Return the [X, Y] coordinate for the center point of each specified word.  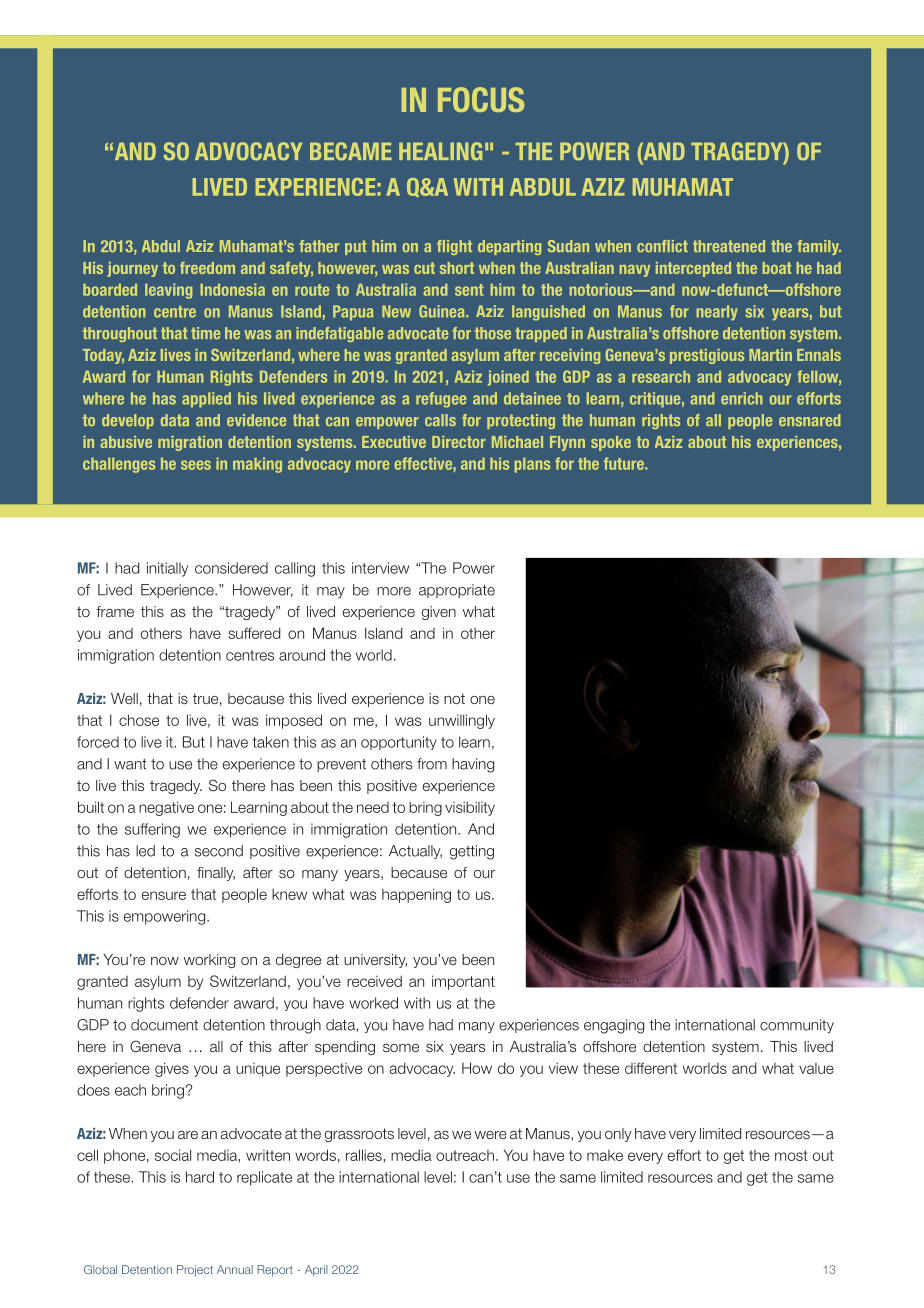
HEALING [440, 151]
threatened [729, 246]
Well [124, 698]
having [473, 765]
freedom [207, 268]
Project [195, 1271]
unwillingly [462, 721]
